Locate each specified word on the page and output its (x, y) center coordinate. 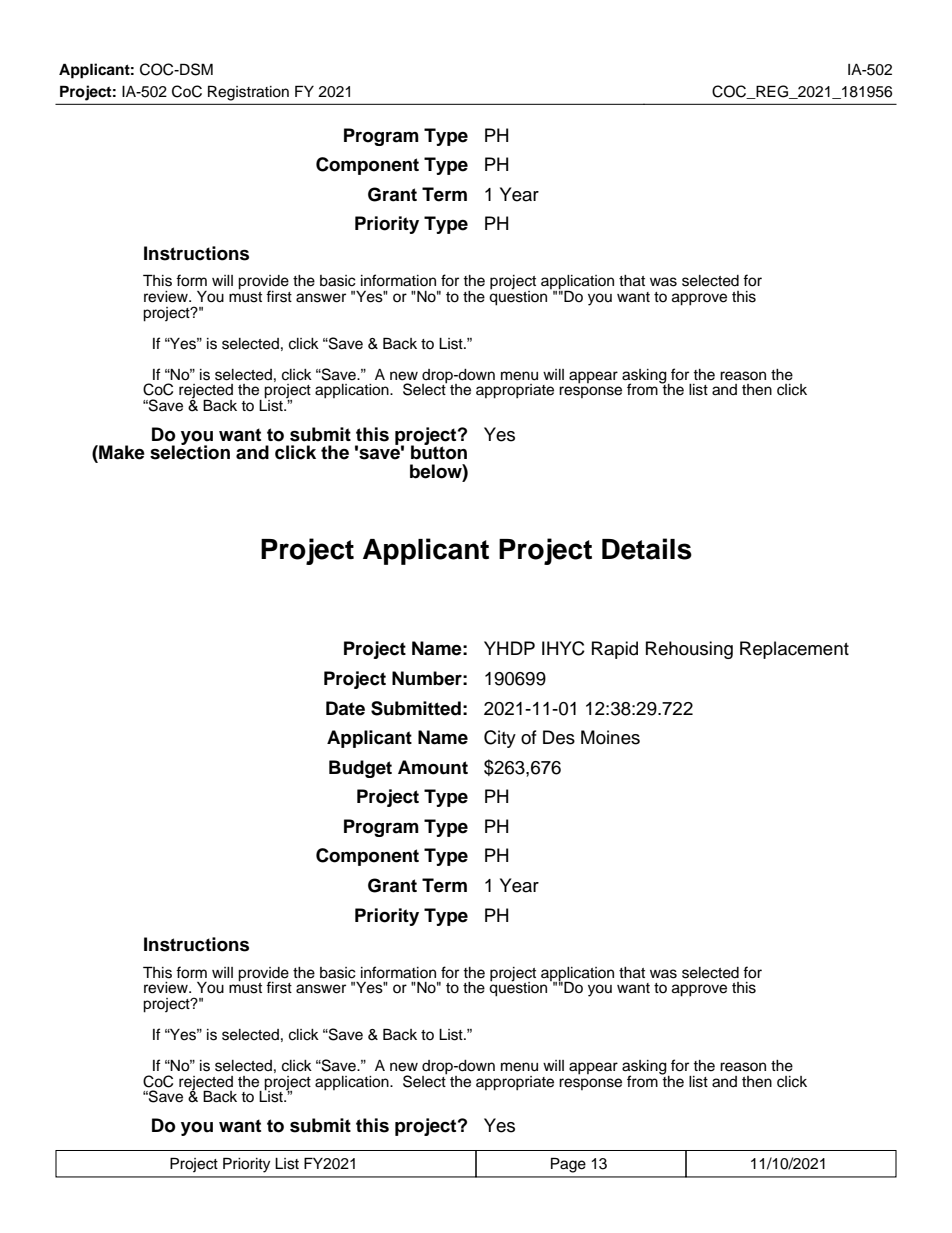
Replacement (794, 650)
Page (568, 1165)
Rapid (615, 650)
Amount (433, 767)
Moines (610, 737)
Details (647, 549)
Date (345, 708)
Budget (360, 769)
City (500, 739)
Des (559, 737)
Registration (248, 93)
